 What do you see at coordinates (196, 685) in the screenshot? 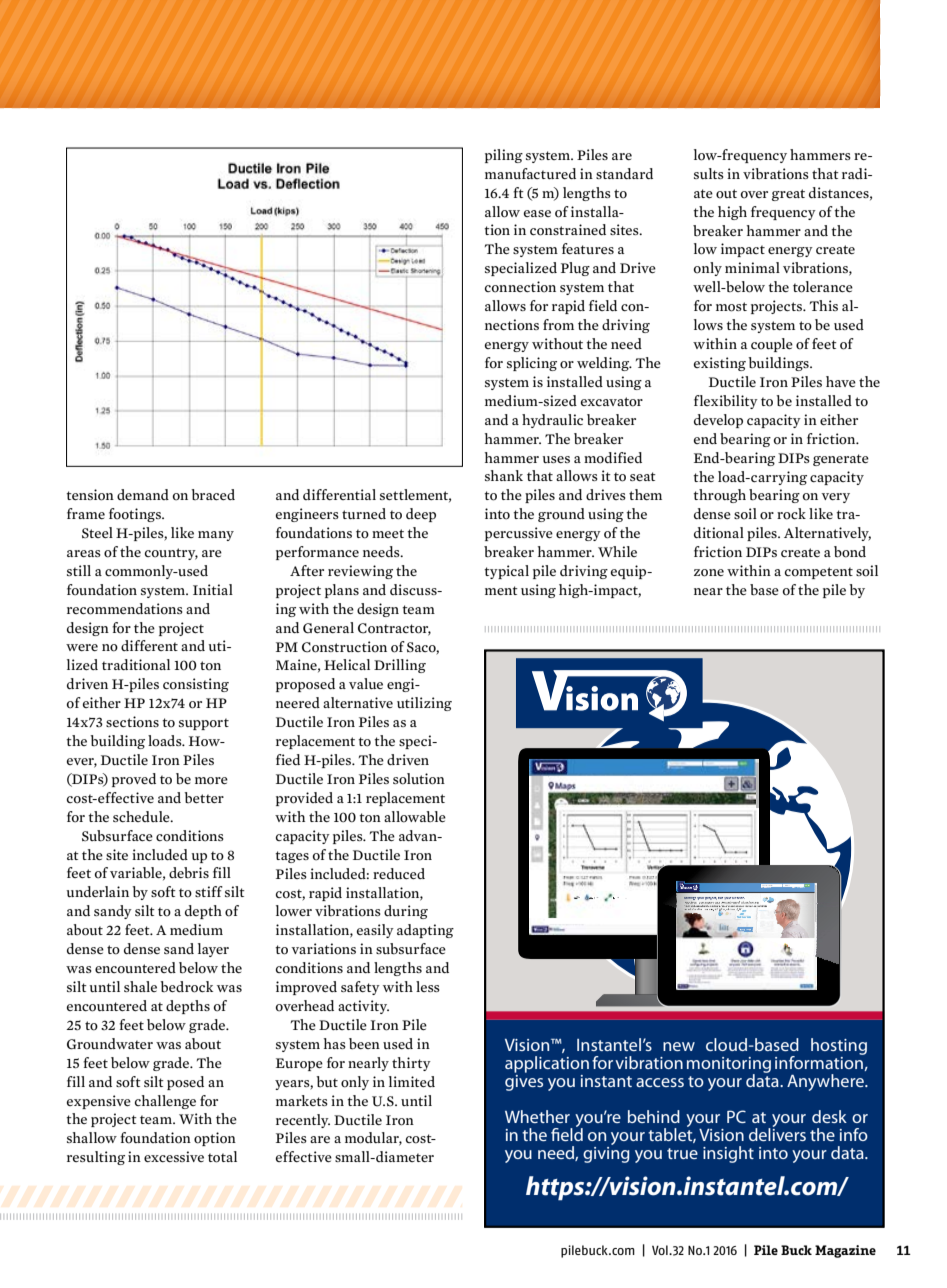
I see `consisting` at bounding box center [196, 685].
